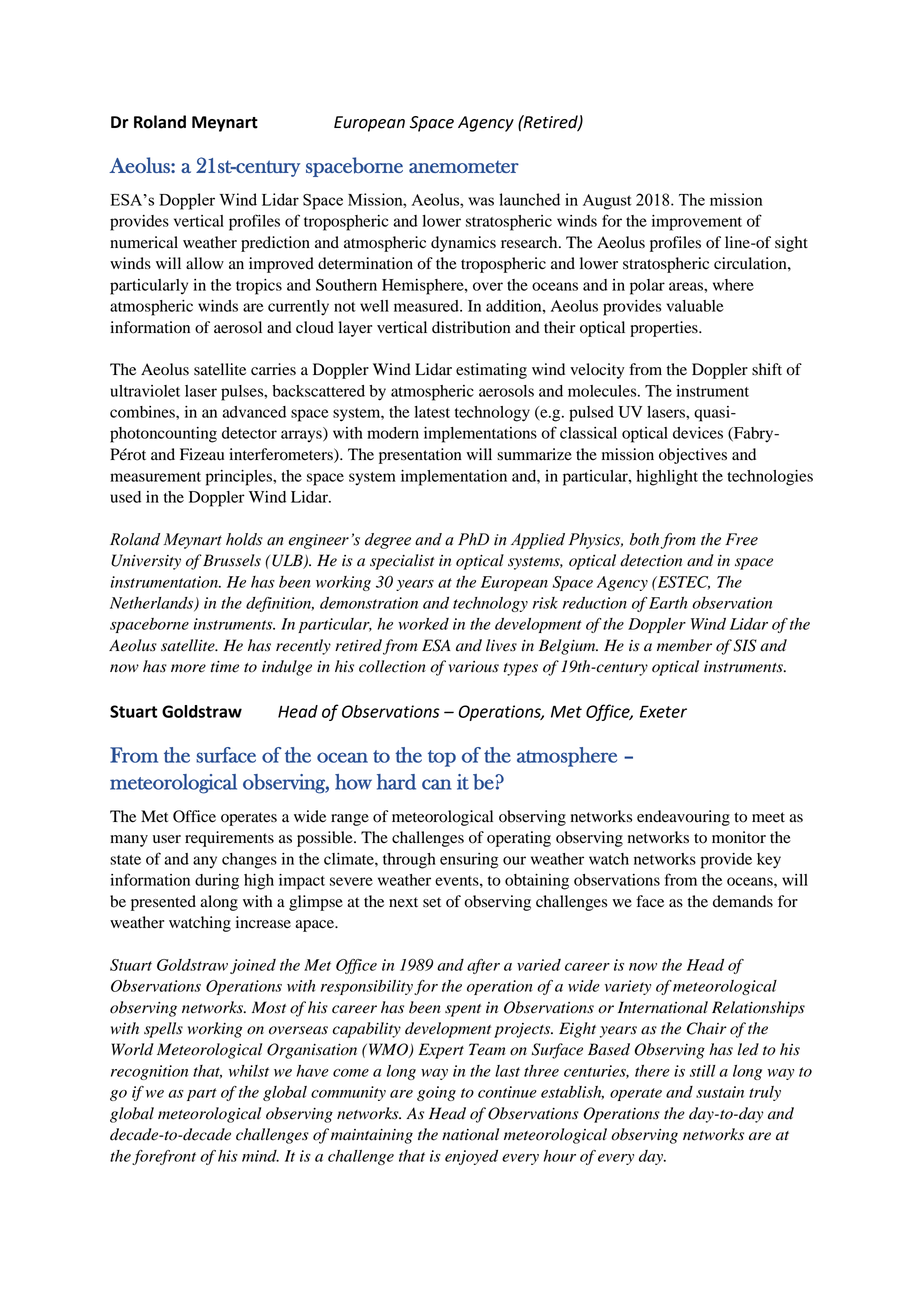  I want to click on holds, so click(244, 539).
